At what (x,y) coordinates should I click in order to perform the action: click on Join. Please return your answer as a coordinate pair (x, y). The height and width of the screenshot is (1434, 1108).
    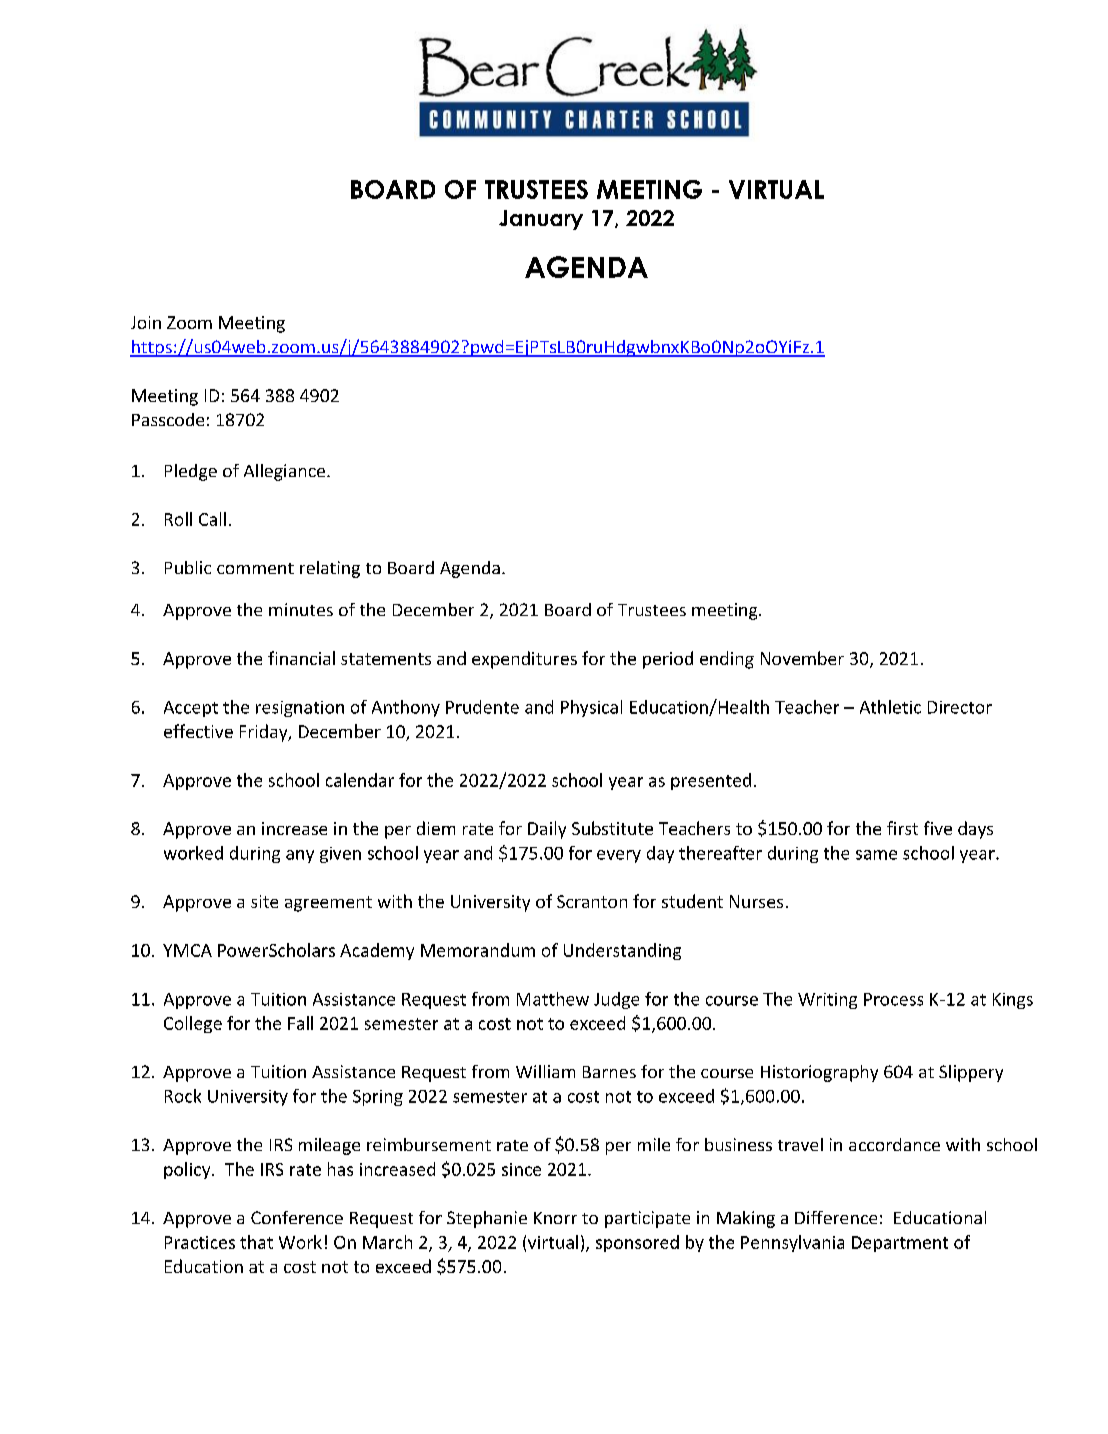
    Looking at the image, I should click on (146, 322).
